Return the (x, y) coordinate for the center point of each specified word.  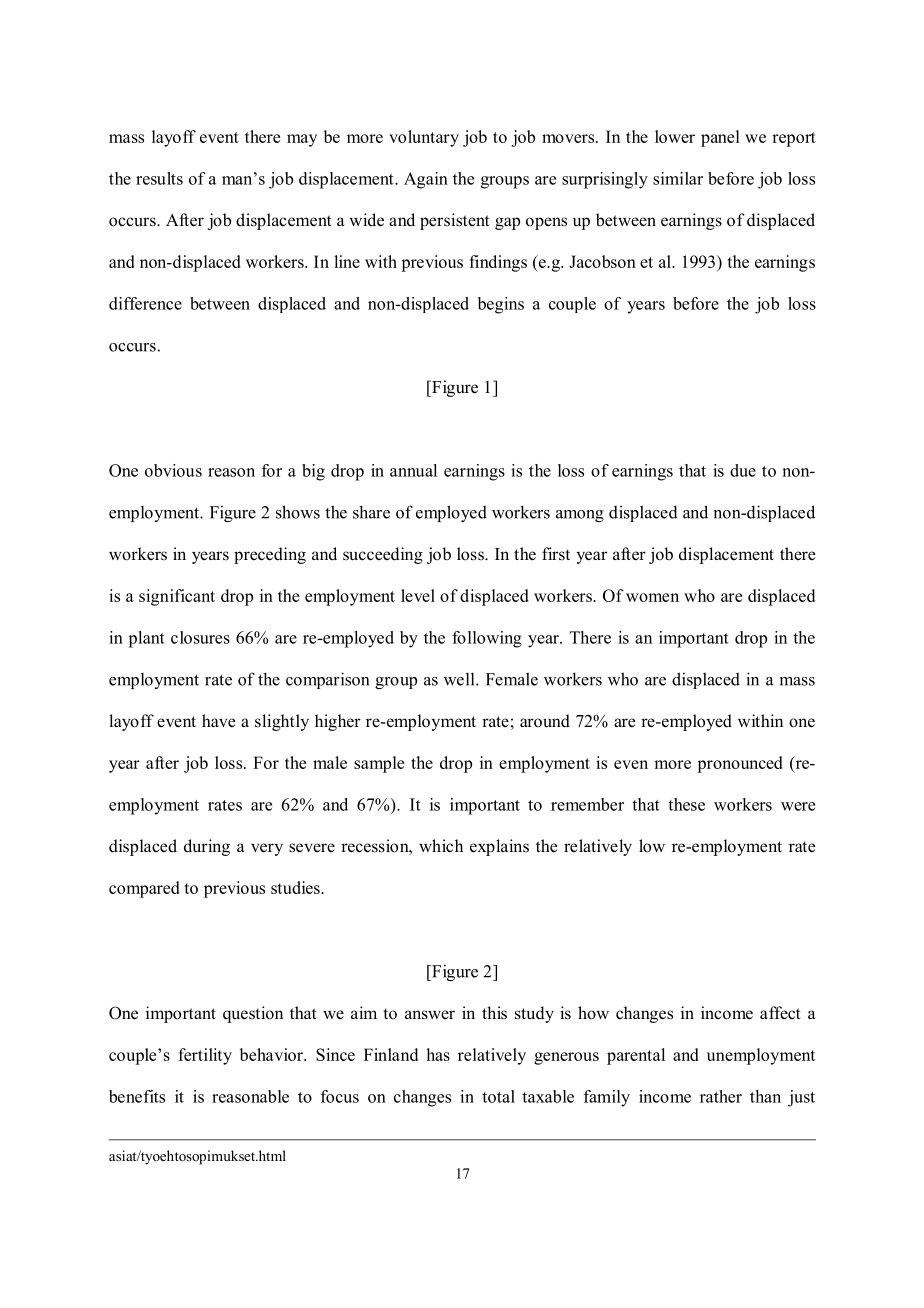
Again (426, 180)
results (159, 178)
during (207, 847)
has (438, 1054)
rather (721, 1096)
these (686, 804)
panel (720, 138)
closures (200, 637)
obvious (173, 470)
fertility (205, 1056)
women (652, 597)
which (441, 846)
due (743, 470)
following (487, 639)
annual (413, 470)
